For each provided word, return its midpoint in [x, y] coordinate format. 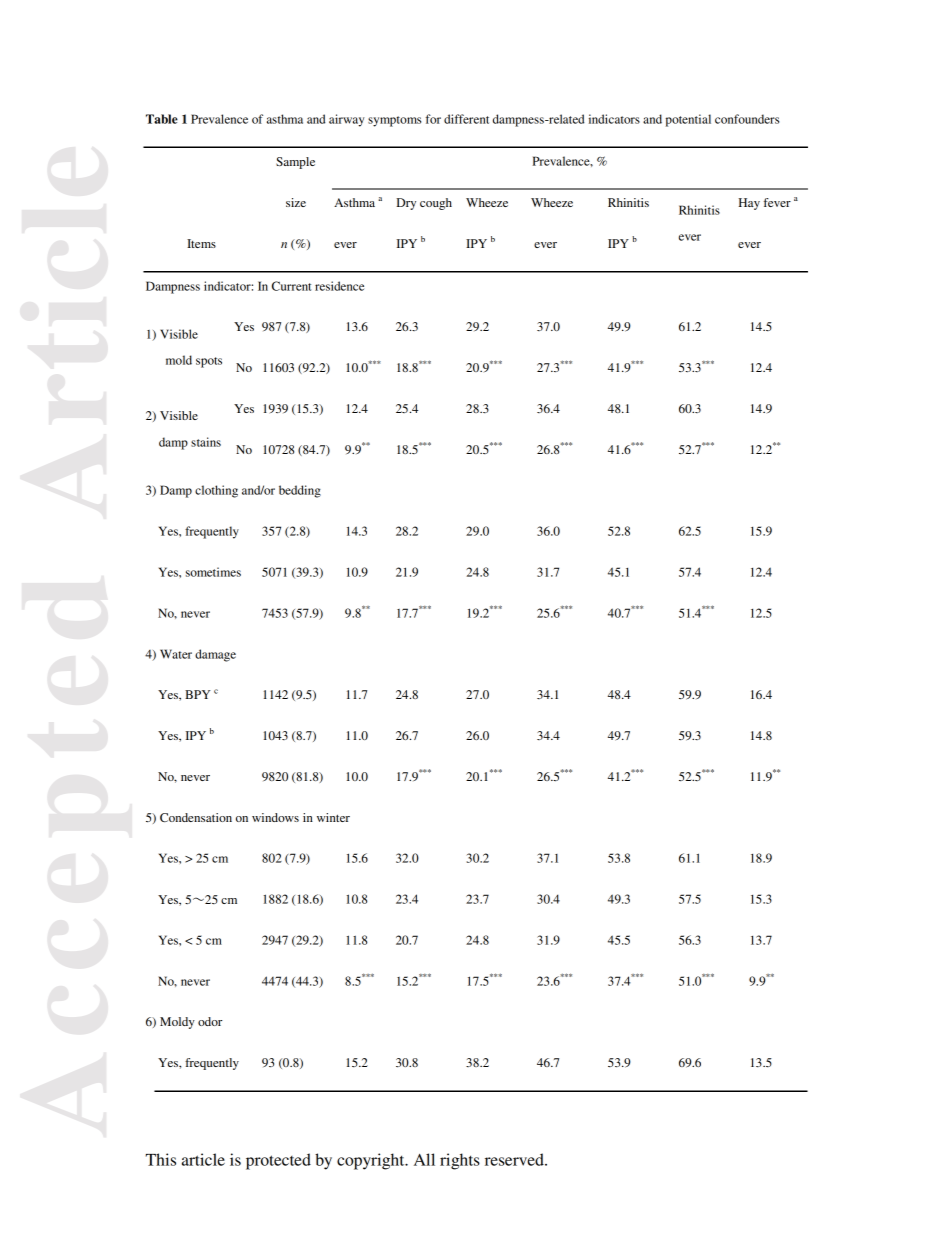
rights [460, 1161]
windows [275, 817]
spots [209, 362]
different [466, 119]
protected [278, 1161]
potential [688, 120]
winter [333, 817]
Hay [749, 204]
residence [339, 286]
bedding [300, 491]
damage [215, 655]
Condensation [196, 817]
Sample [295, 163]
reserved [515, 1159]
